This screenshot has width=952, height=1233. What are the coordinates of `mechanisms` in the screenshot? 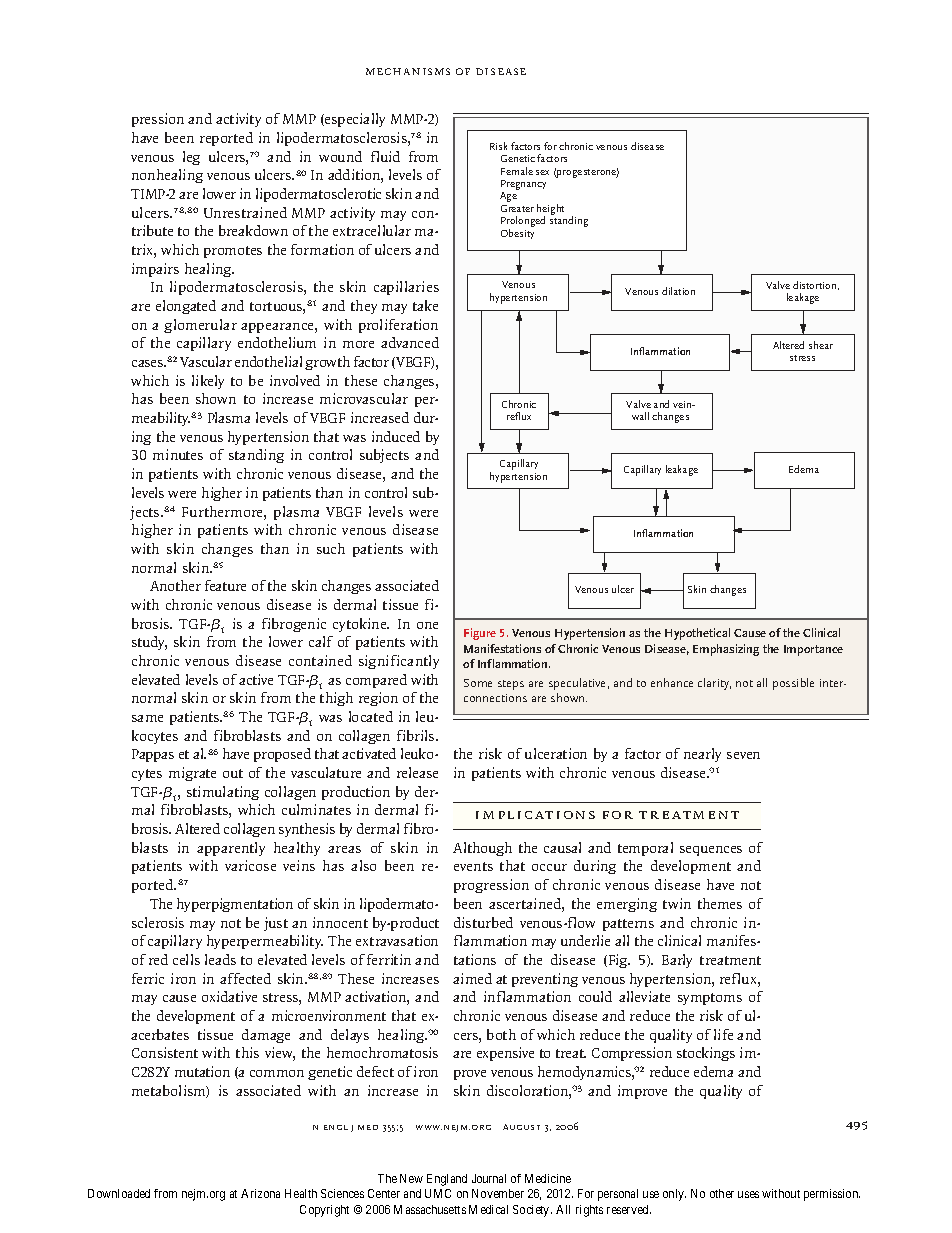 It's located at (408, 71).
